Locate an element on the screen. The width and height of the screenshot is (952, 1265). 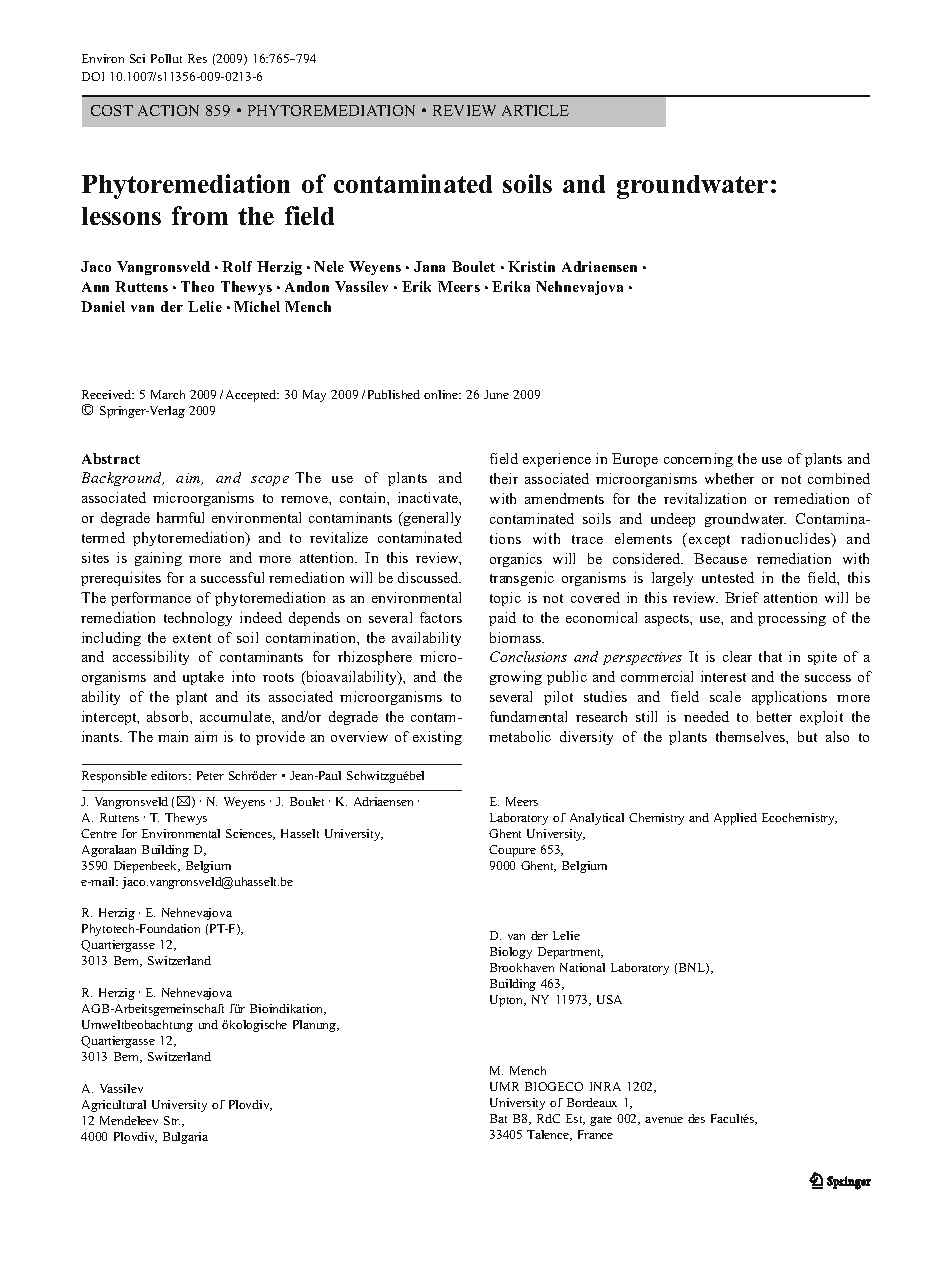
existing is located at coordinates (437, 738).
